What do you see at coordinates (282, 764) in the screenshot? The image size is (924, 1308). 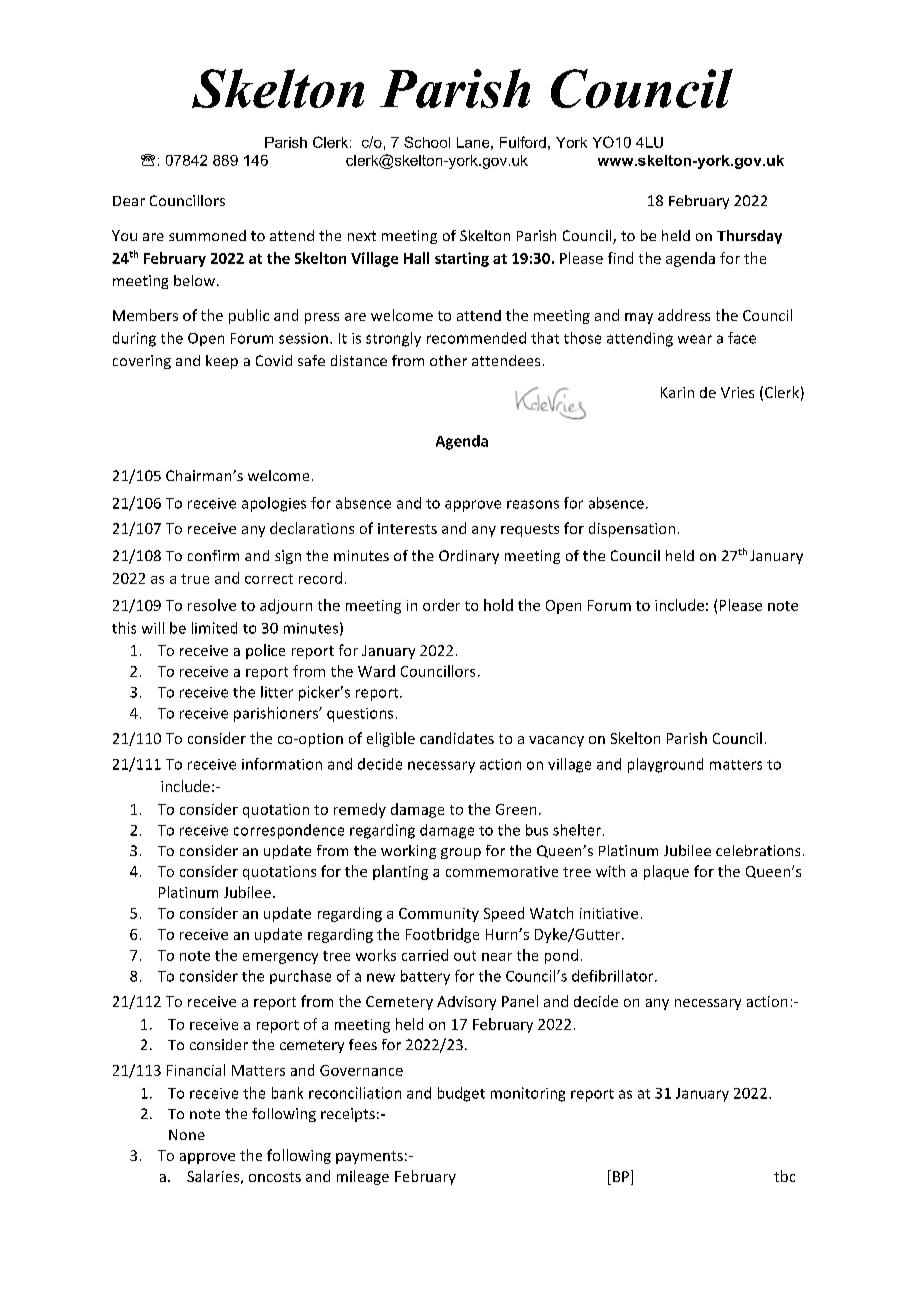 I see `information` at bounding box center [282, 764].
